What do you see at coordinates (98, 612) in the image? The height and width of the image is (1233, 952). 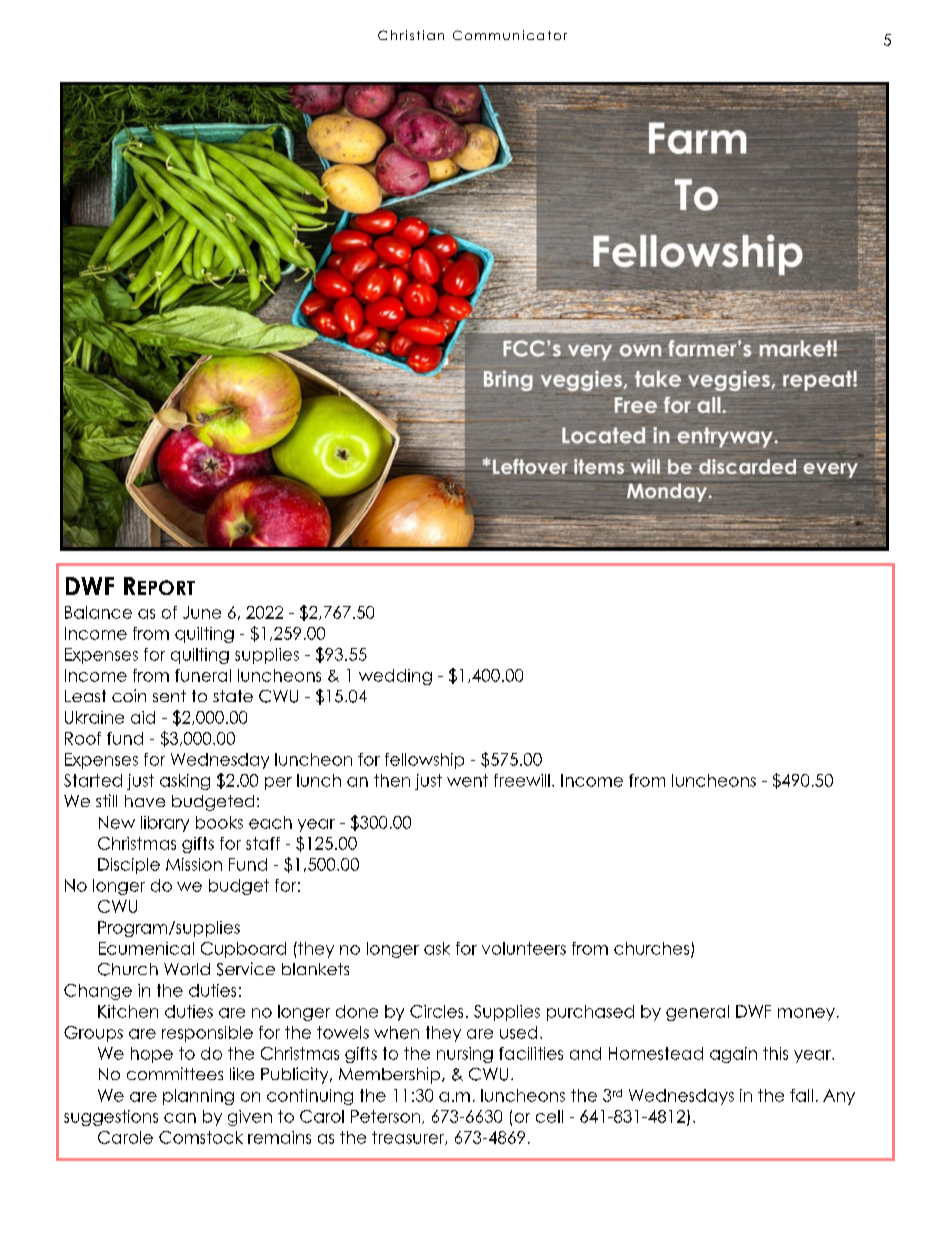 I see `Balance` at bounding box center [98, 612].
